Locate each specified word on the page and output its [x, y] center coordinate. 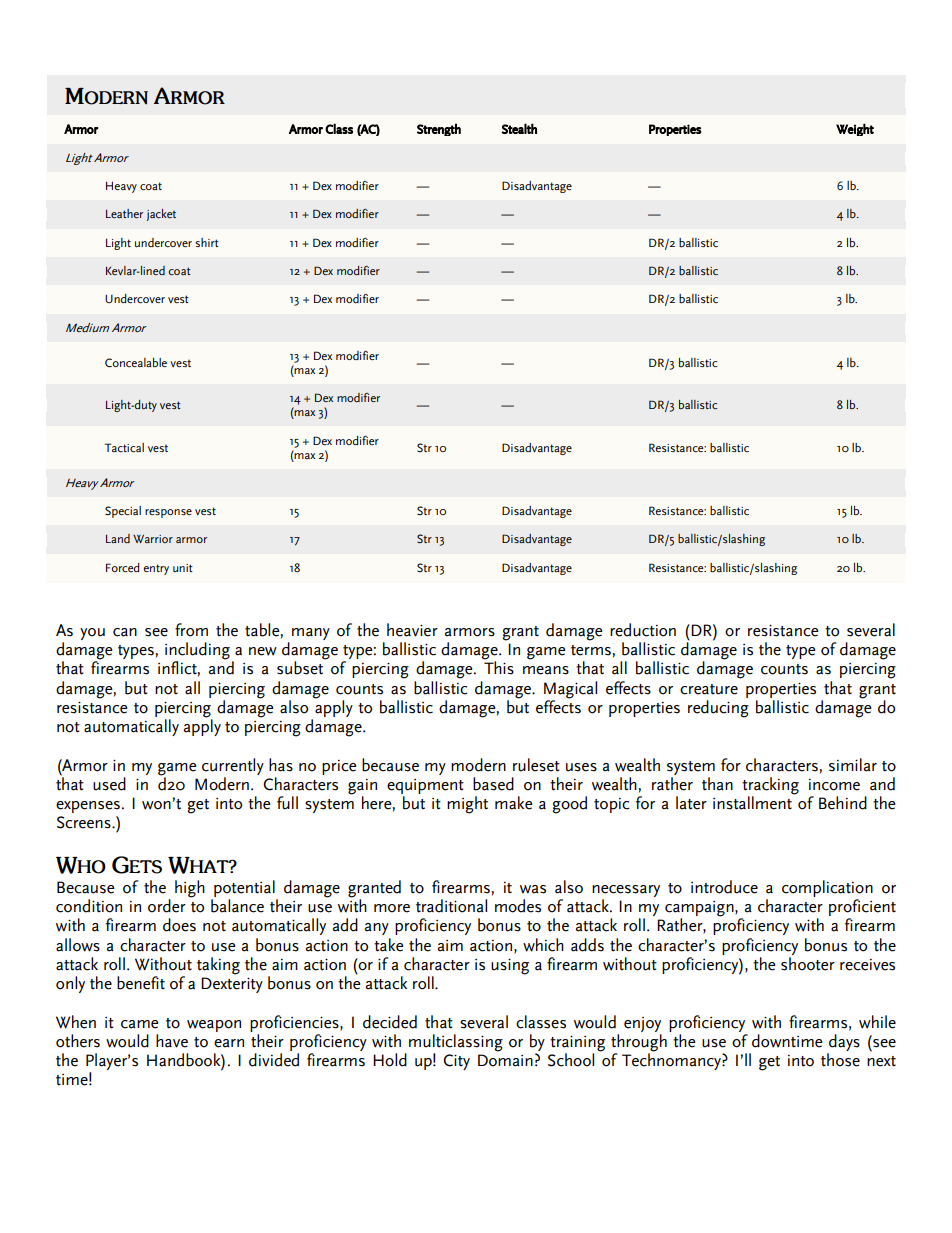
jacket [161, 215]
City [456, 1062]
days [843, 1044]
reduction [643, 630]
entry [156, 569]
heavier [412, 630]
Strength [439, 129]
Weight [855, 129]
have [172, 1041]
